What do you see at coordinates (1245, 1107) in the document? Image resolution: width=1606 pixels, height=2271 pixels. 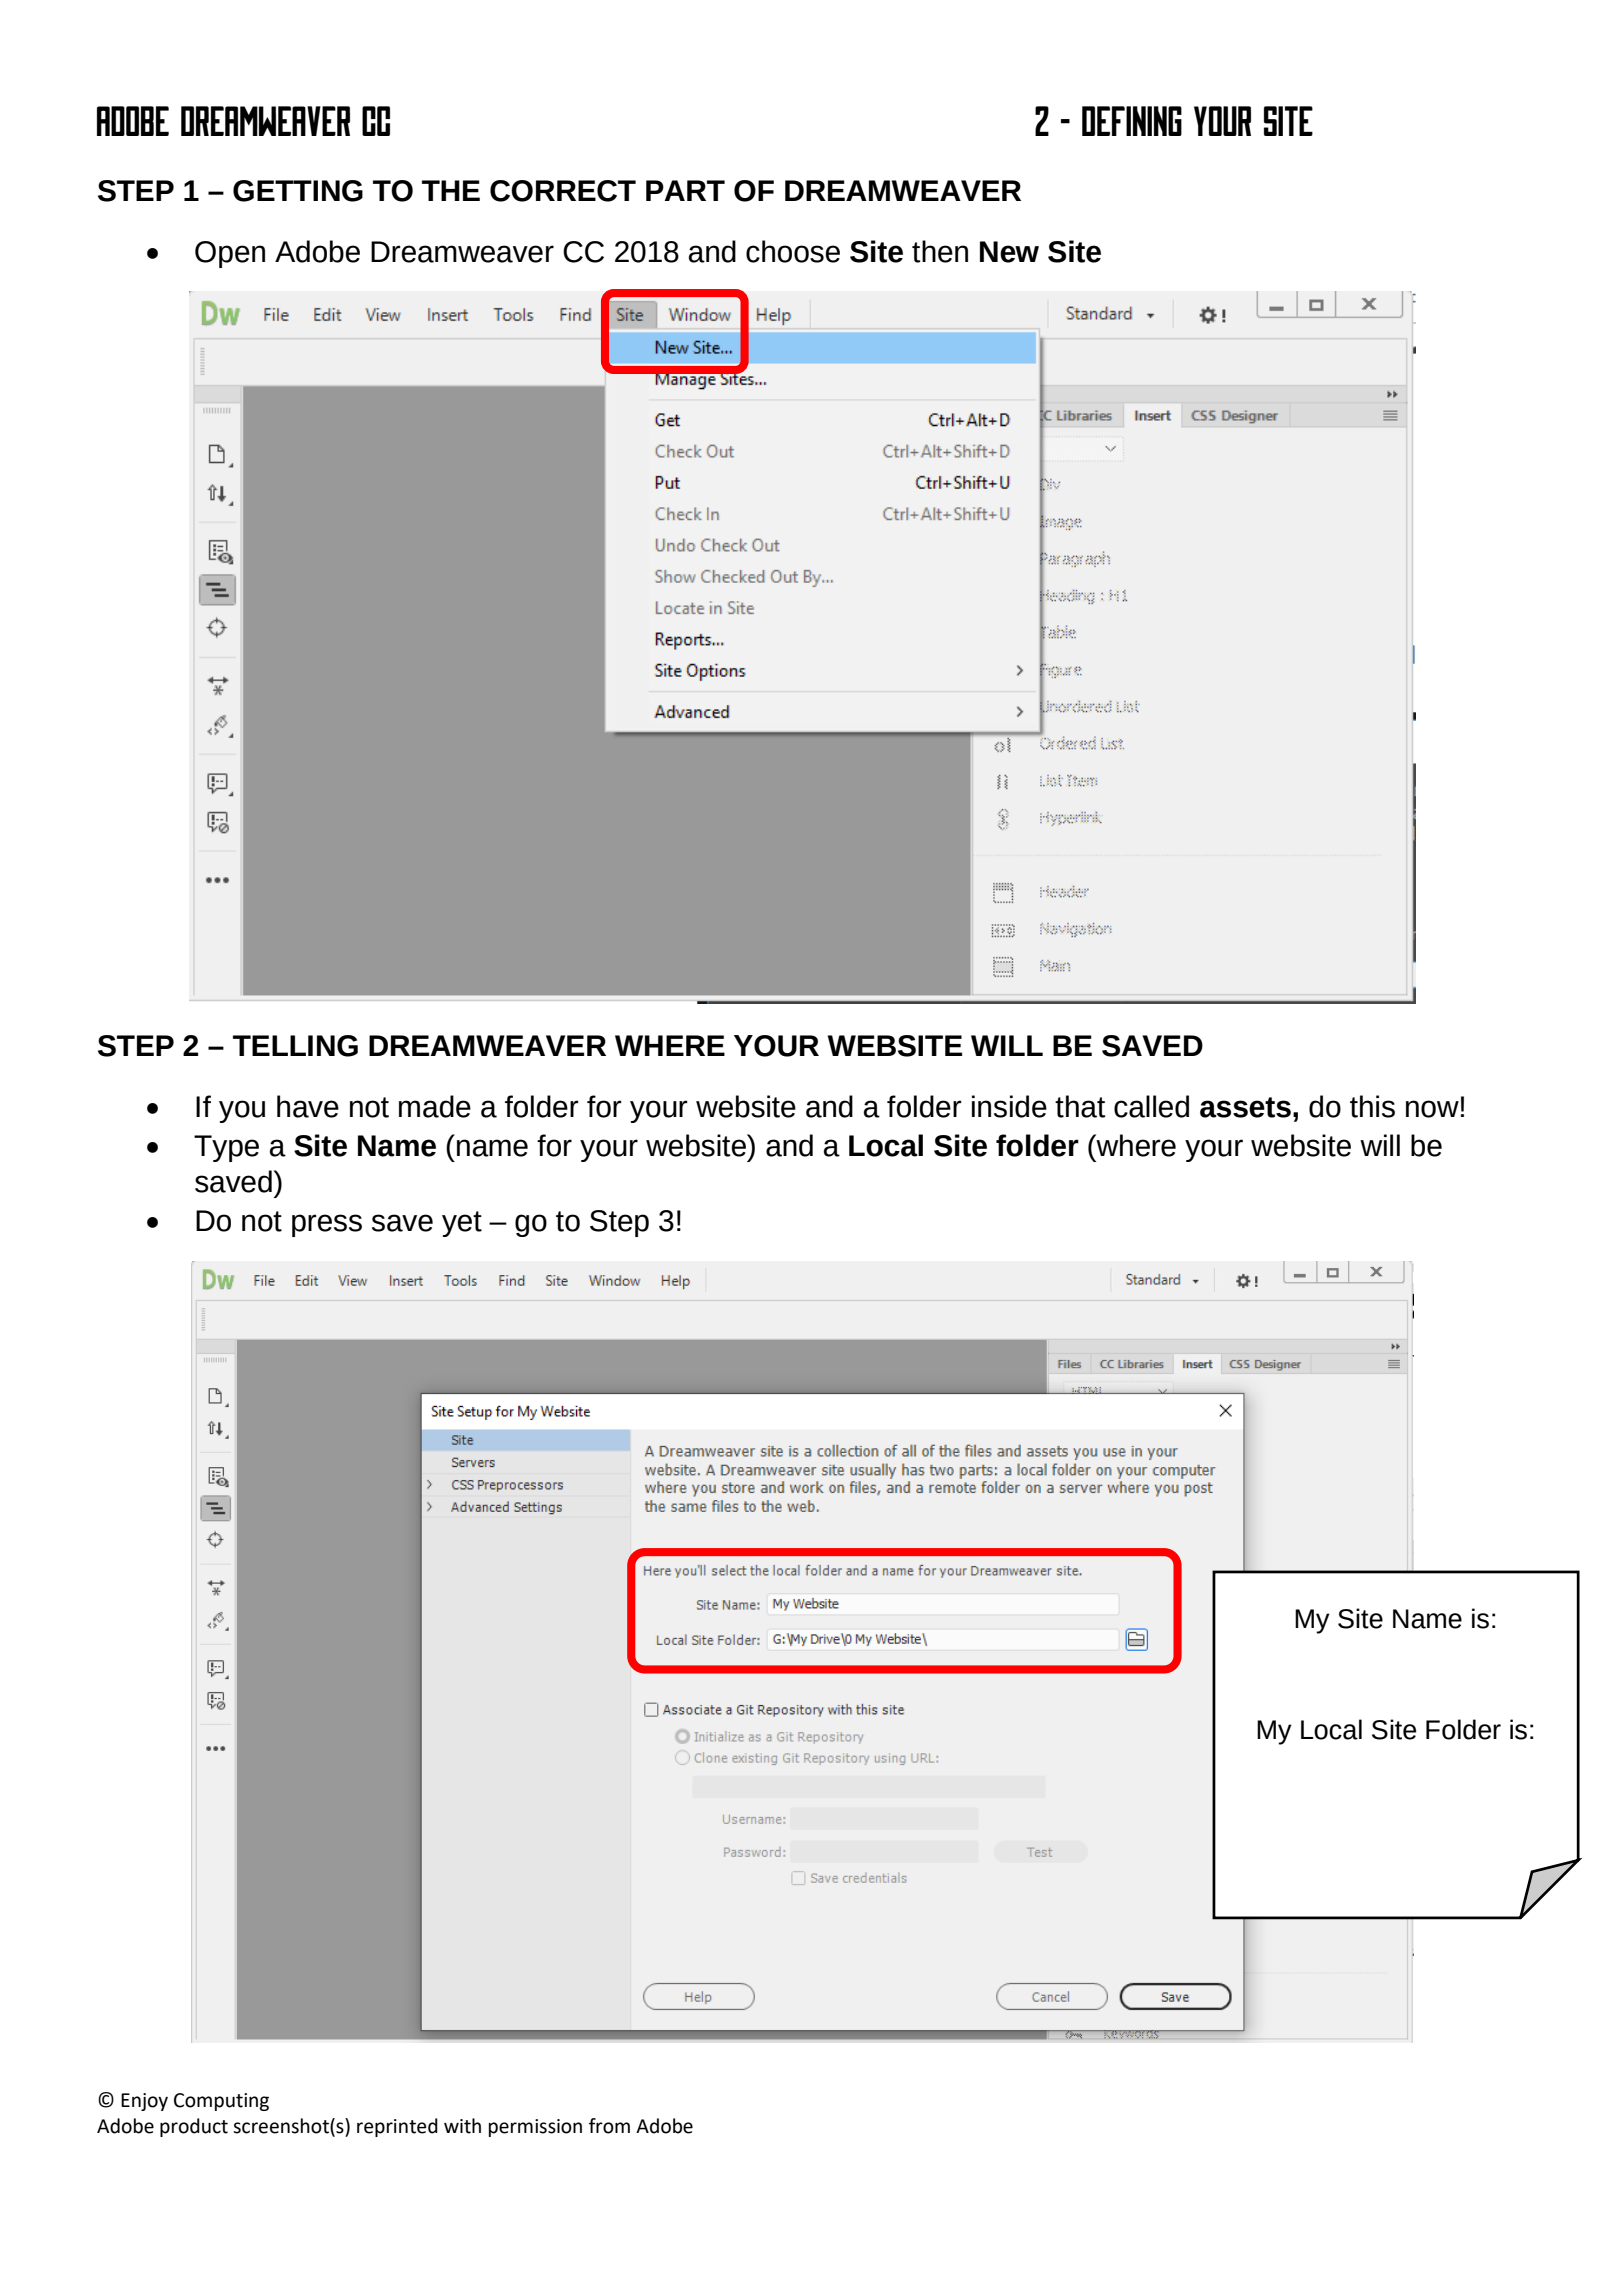 I see `assets` at bounding box center [1245, 1107].
